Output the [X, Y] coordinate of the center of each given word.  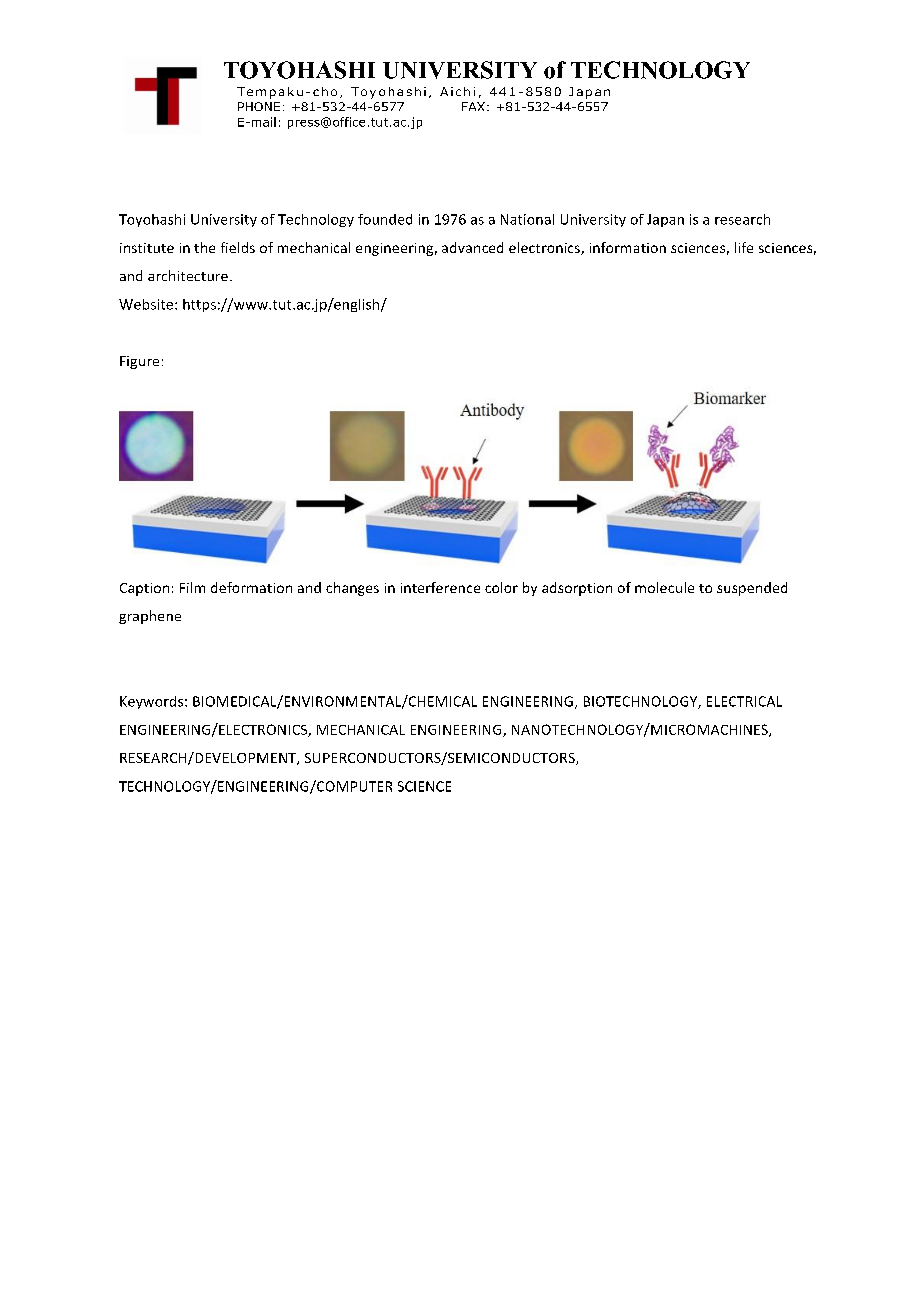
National [527, 219]
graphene [150, 617]
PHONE [259, 106]
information [628, 247]
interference [440, 587]
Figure [139, 362]
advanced [472, 247]
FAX [473, 106]
